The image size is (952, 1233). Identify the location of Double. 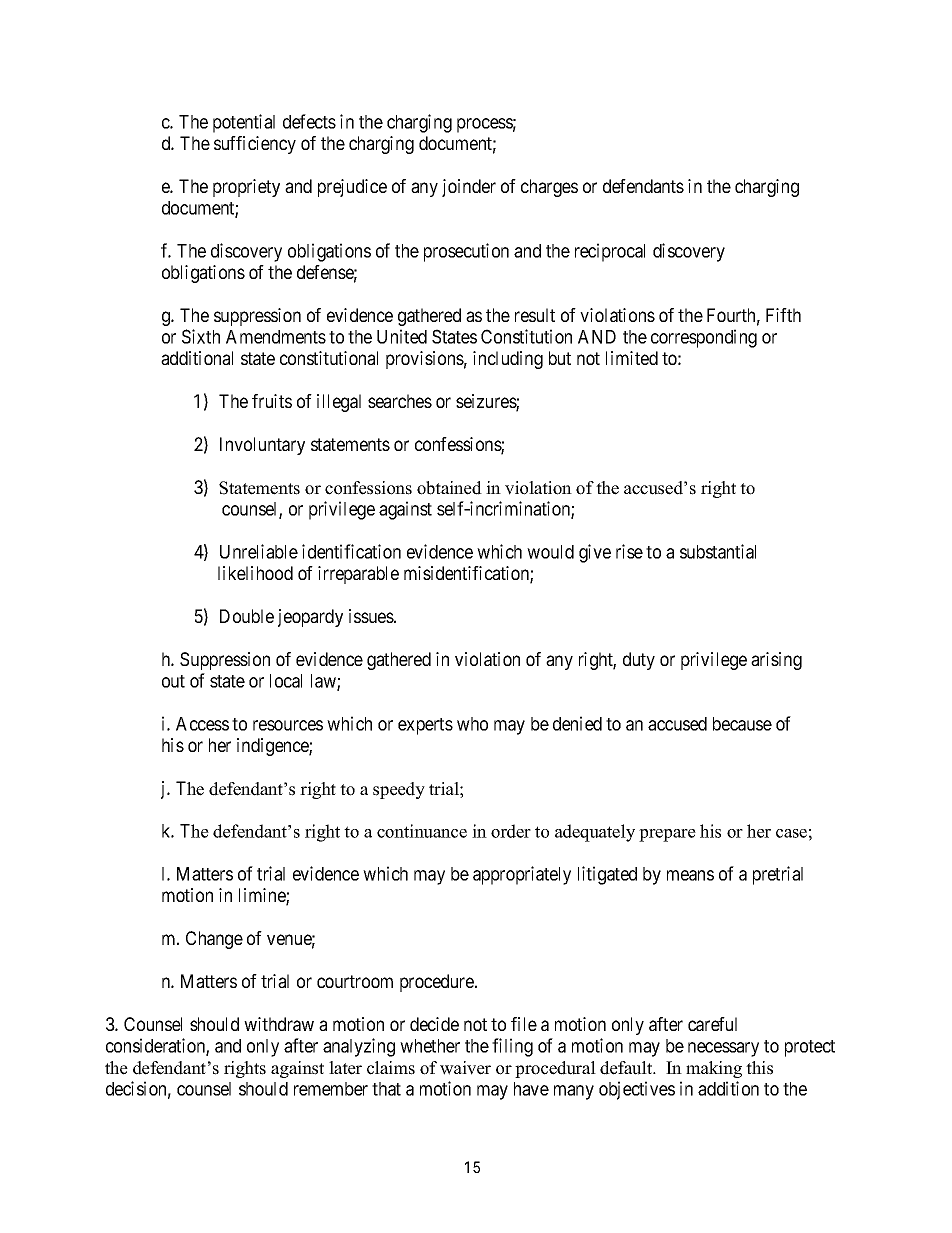
(247, 616).
